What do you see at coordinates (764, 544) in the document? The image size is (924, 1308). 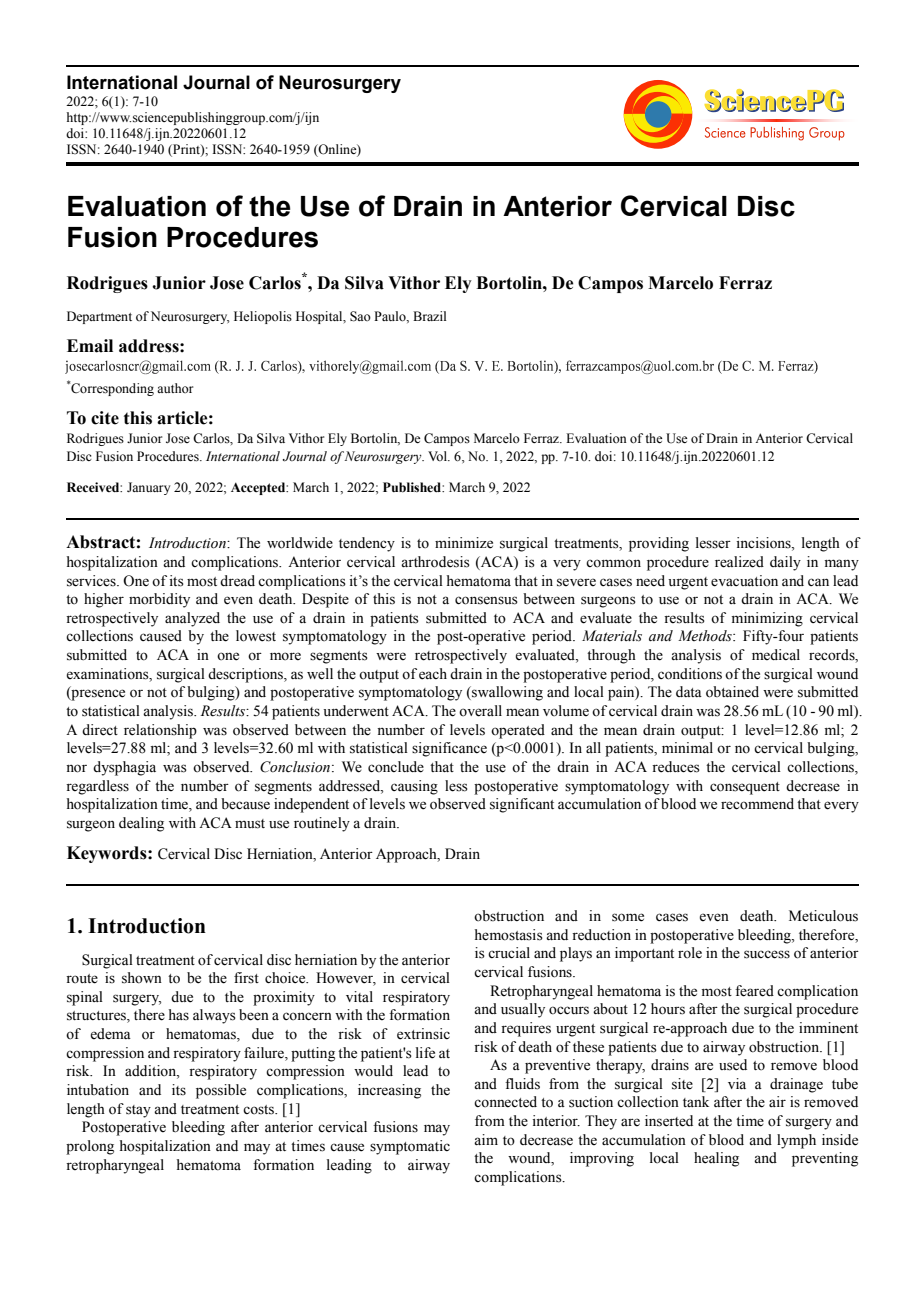 I see `incisions` at bounding box center [764, 544].
